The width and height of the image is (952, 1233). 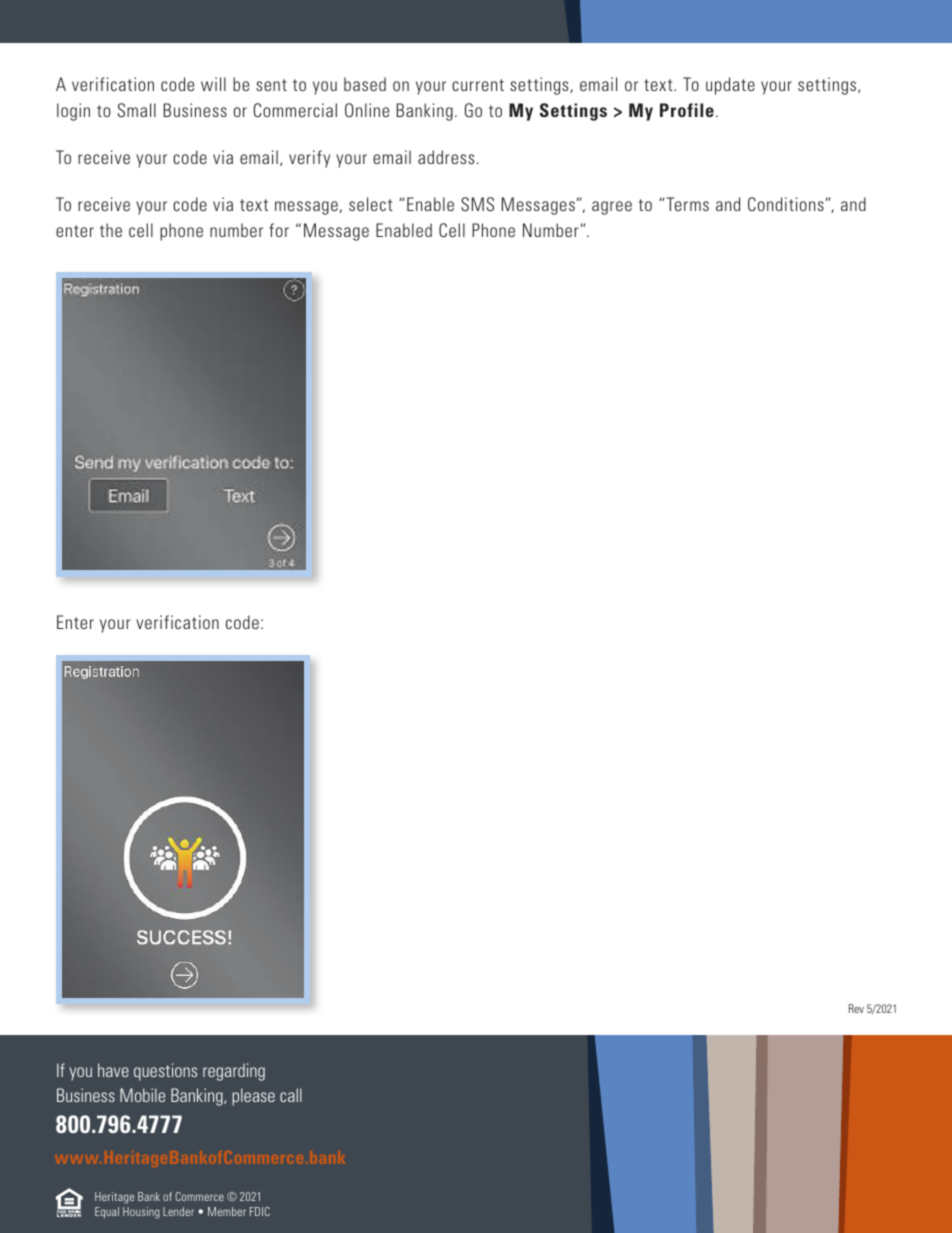 I want to click on update, so click(x=730, y=86).
